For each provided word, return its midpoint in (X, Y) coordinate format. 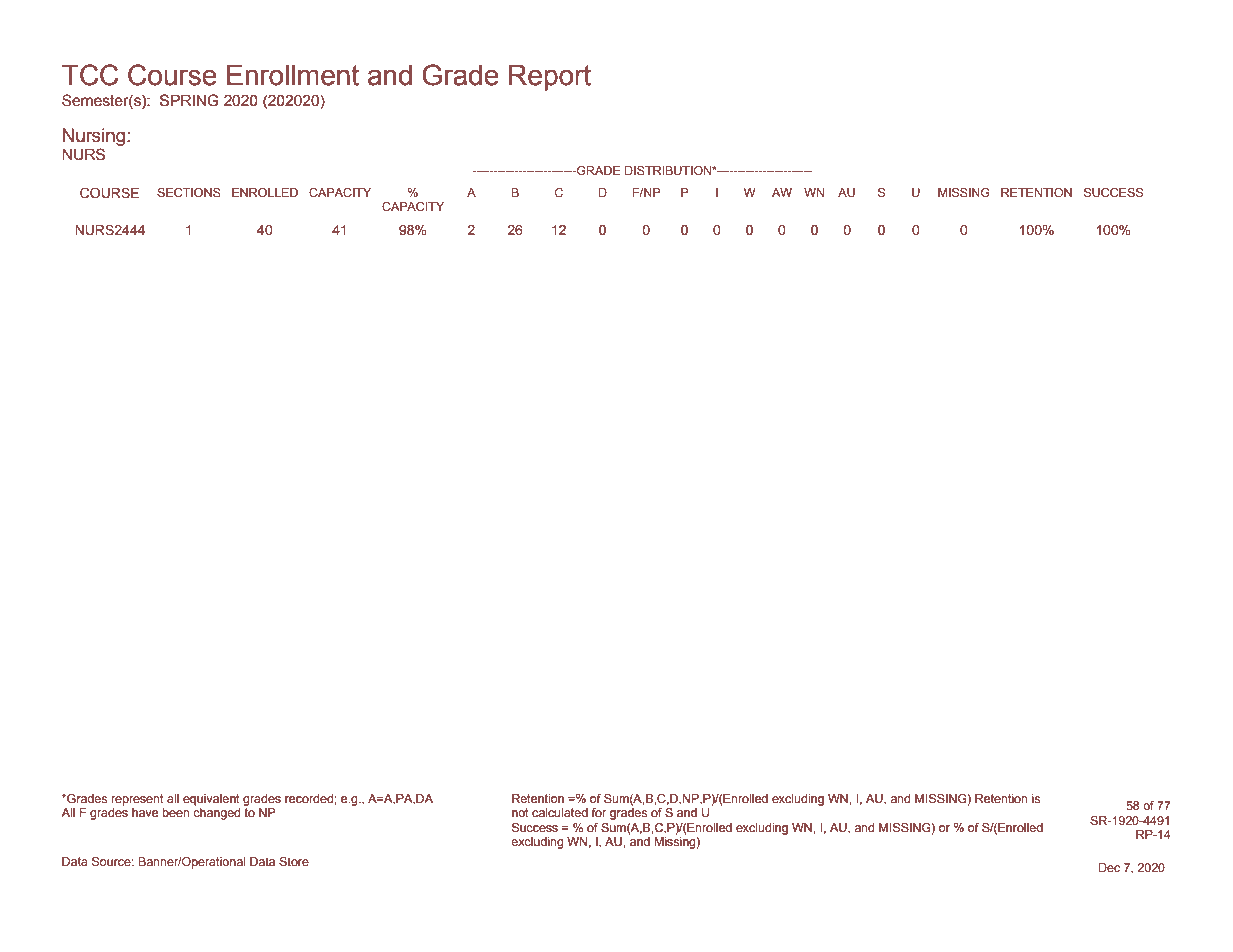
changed (216, 814)
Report (550, 78)
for (599, 812)
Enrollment (293, 75)
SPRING (189, 100)
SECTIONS (189, 192)
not (520, 812)
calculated (560, 812)
